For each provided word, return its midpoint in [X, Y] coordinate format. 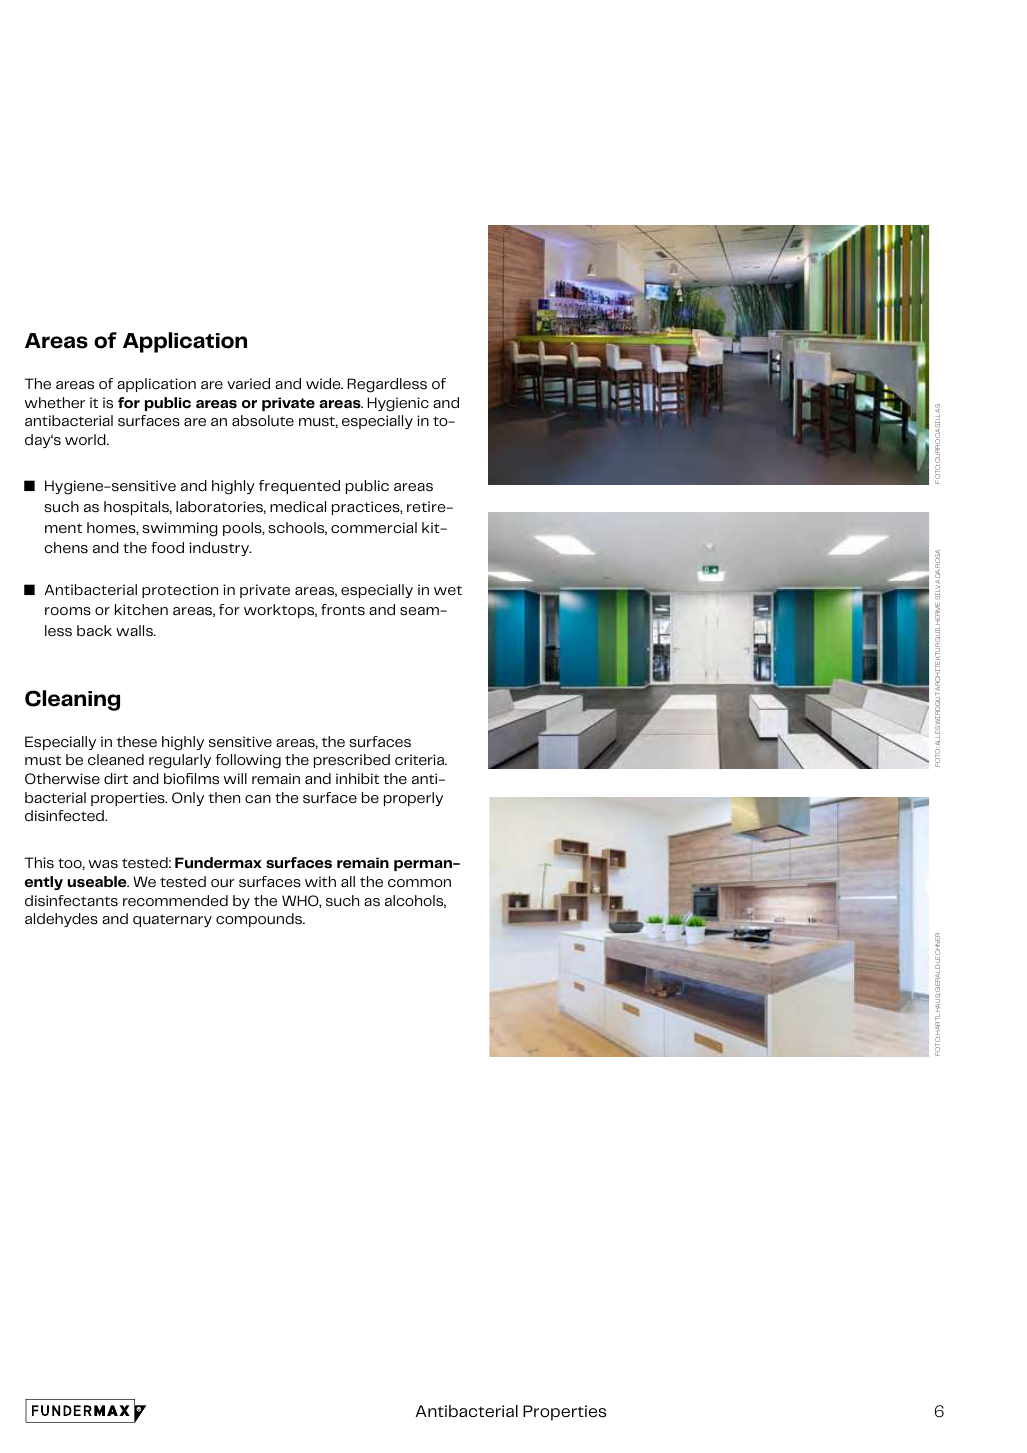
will [235, 778]
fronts [343, 610]
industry [220, 549]
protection [180, 591]
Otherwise [62, 779]
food [167, 548]
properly [413, 799]
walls [135, 631]
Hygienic [398, 404]
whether [55, 403]
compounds [260, 920]
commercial [374, 528]
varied [248, 384]
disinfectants [71, 901]
